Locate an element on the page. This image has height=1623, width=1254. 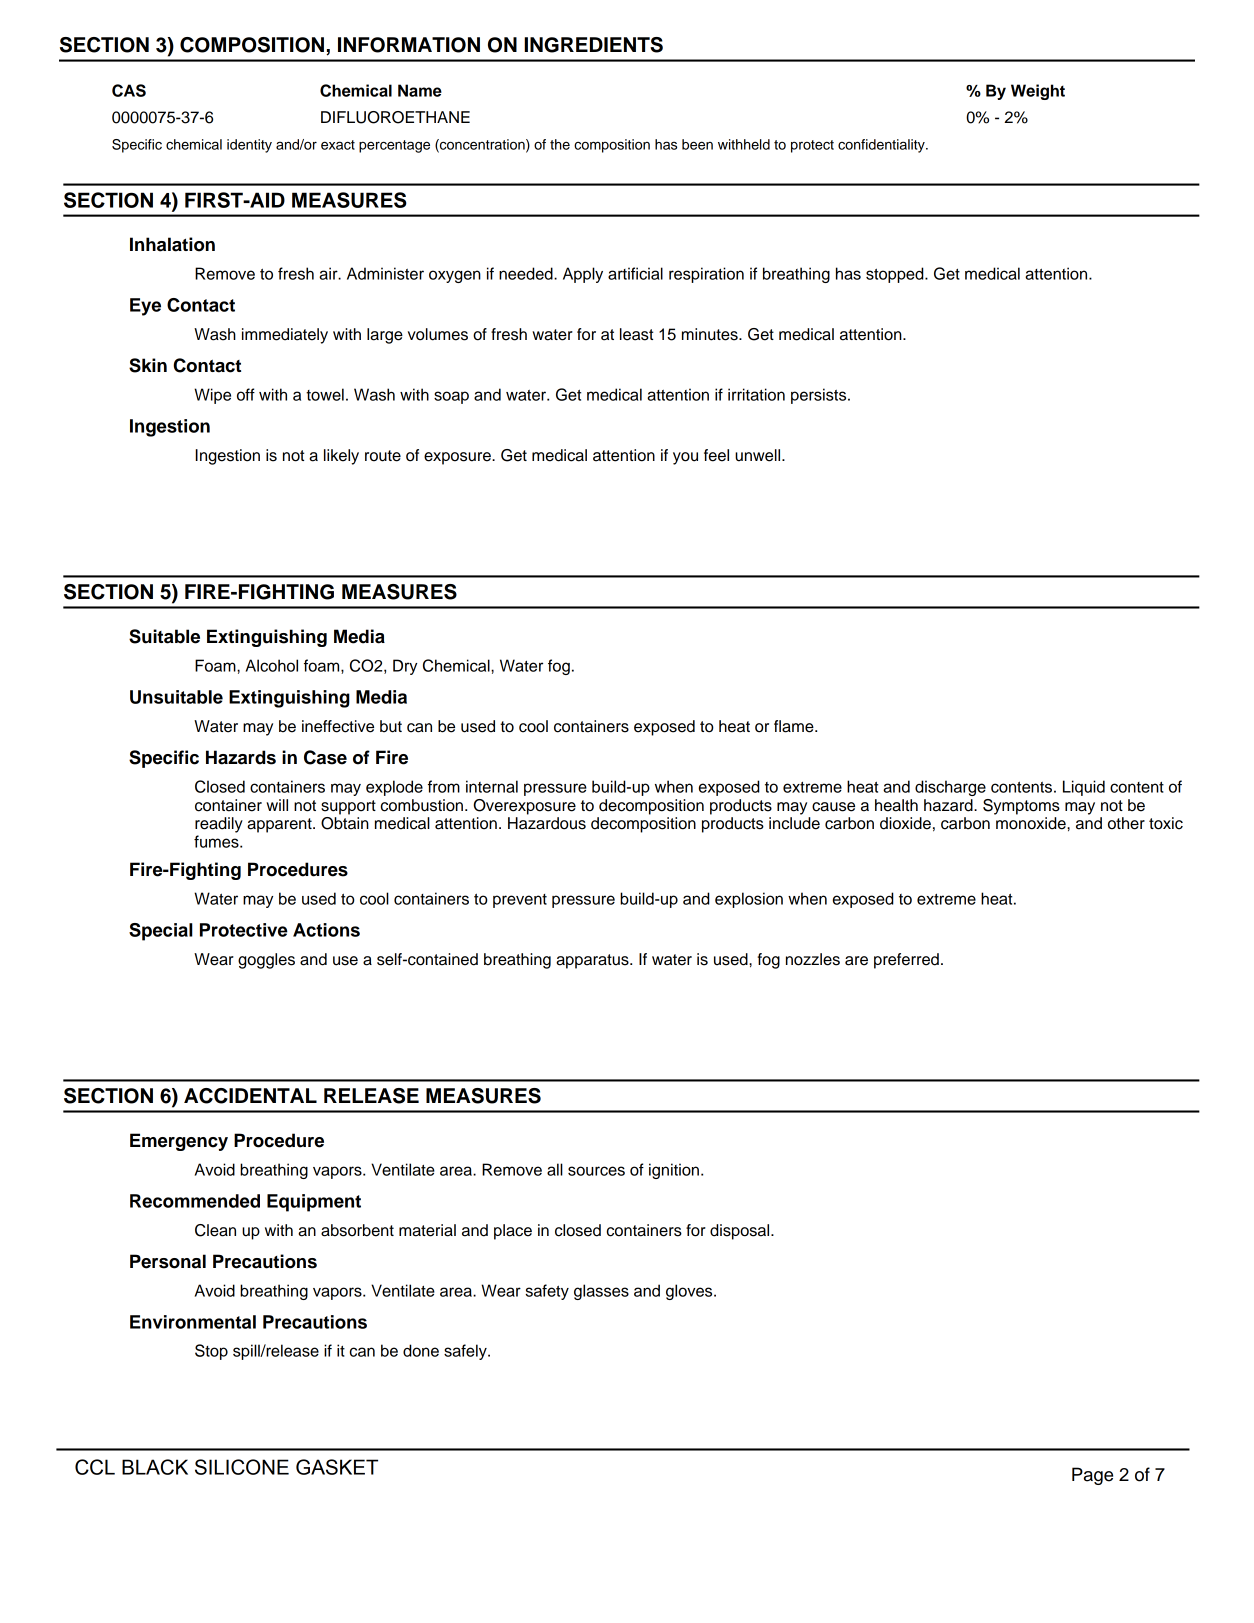
will is located at coordinates (277, 805).
